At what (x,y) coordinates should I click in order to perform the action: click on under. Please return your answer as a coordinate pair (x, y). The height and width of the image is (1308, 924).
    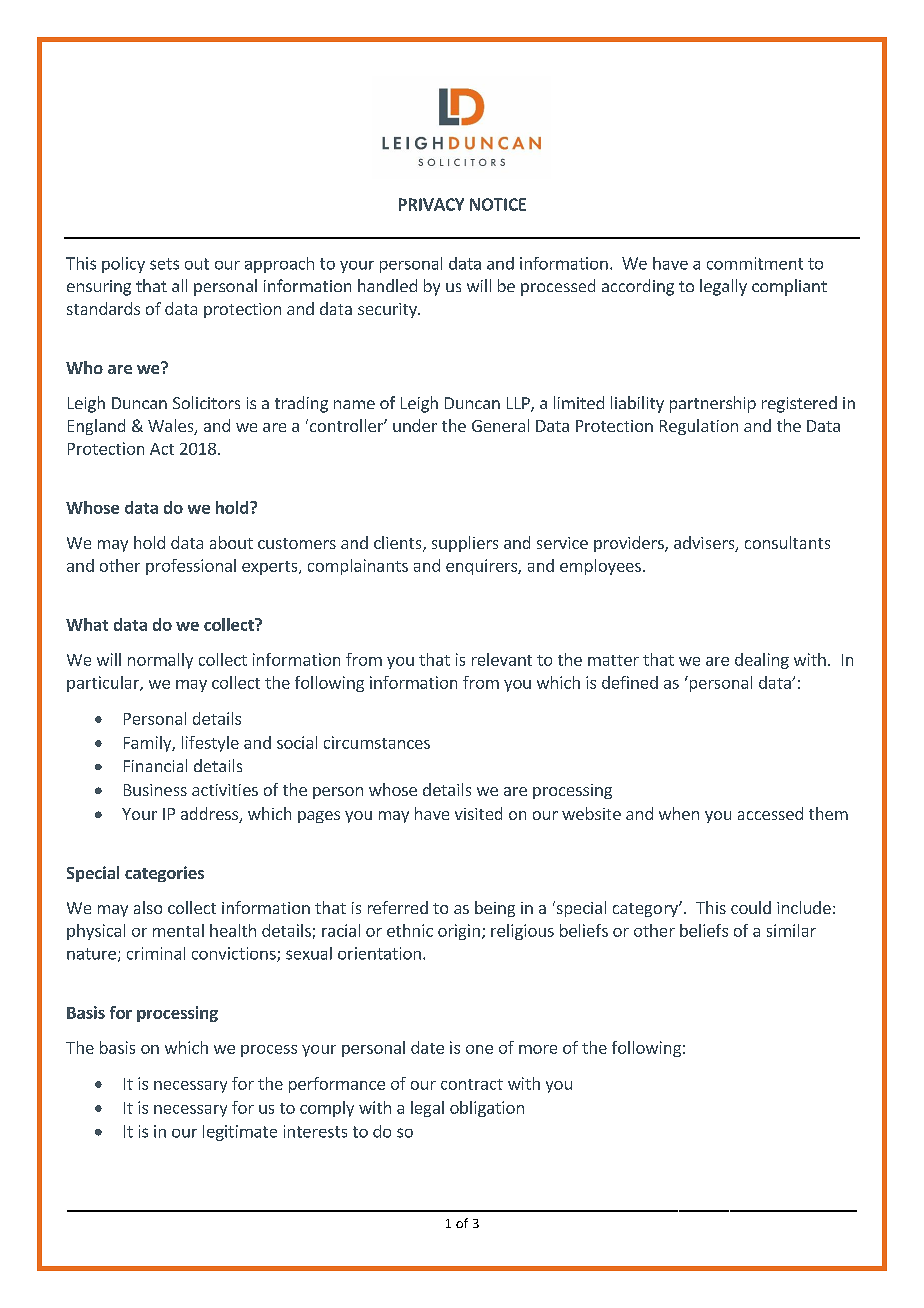
    Looking at the image, I should click on (415, 425).
